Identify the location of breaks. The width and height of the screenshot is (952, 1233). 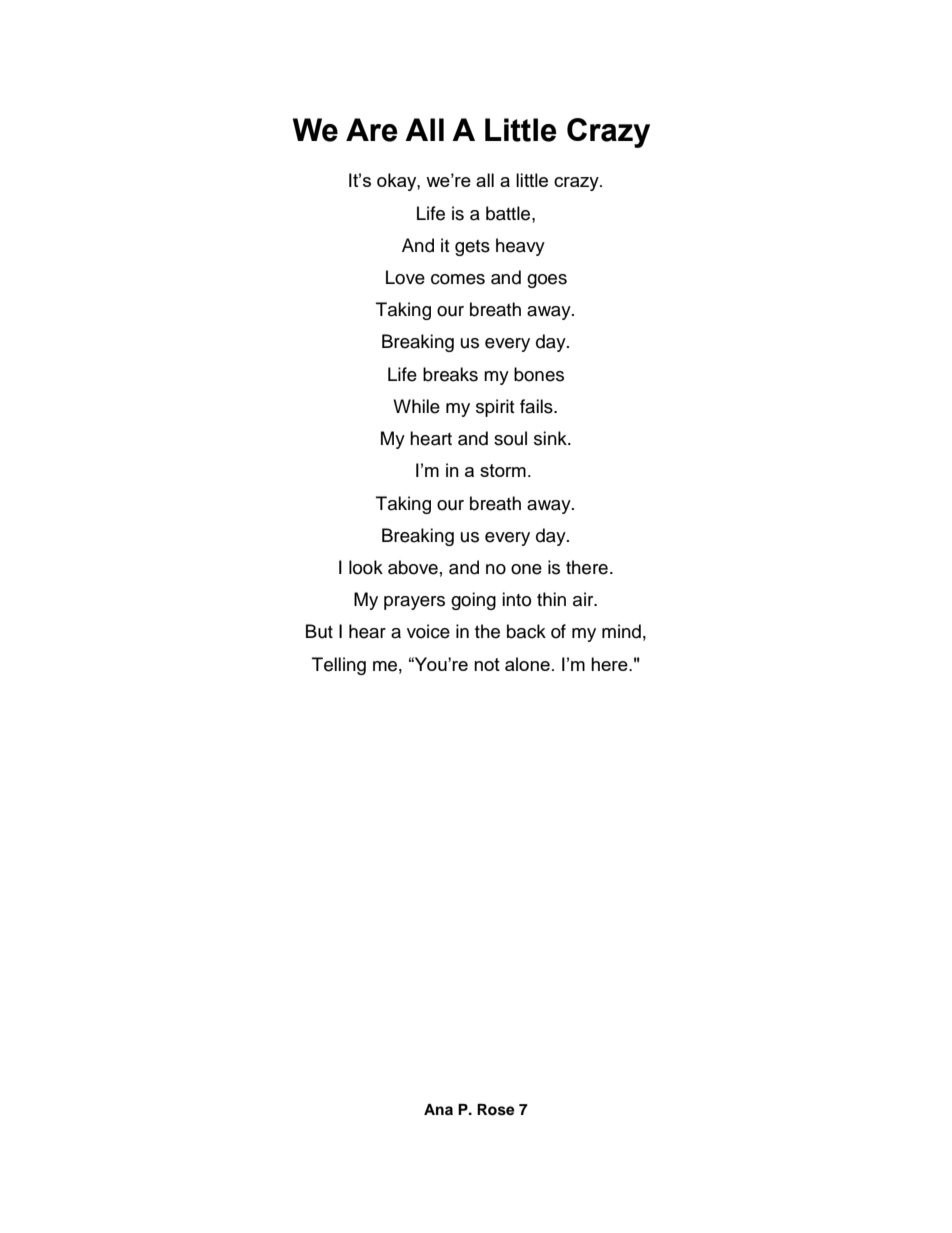
(450, 374).
